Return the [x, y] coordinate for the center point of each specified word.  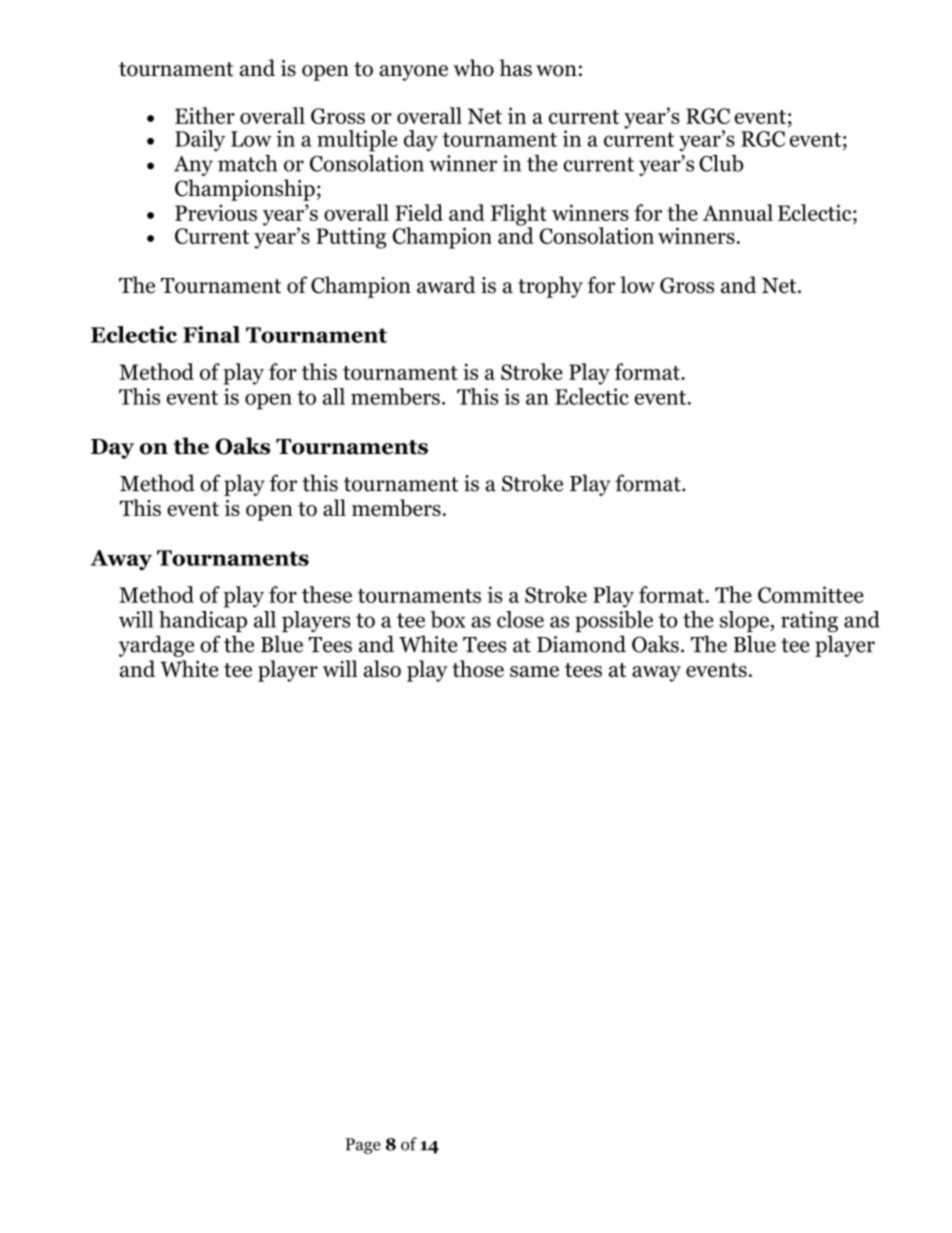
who [474, 68]
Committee [811, 594]
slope [746, 621]
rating [809, 621]
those [478, 668]
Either [205, 115]
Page [363, 1146]
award [446, 285]
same [534, 671]
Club [721, 163]
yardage [156, 646]
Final [211, 334]
